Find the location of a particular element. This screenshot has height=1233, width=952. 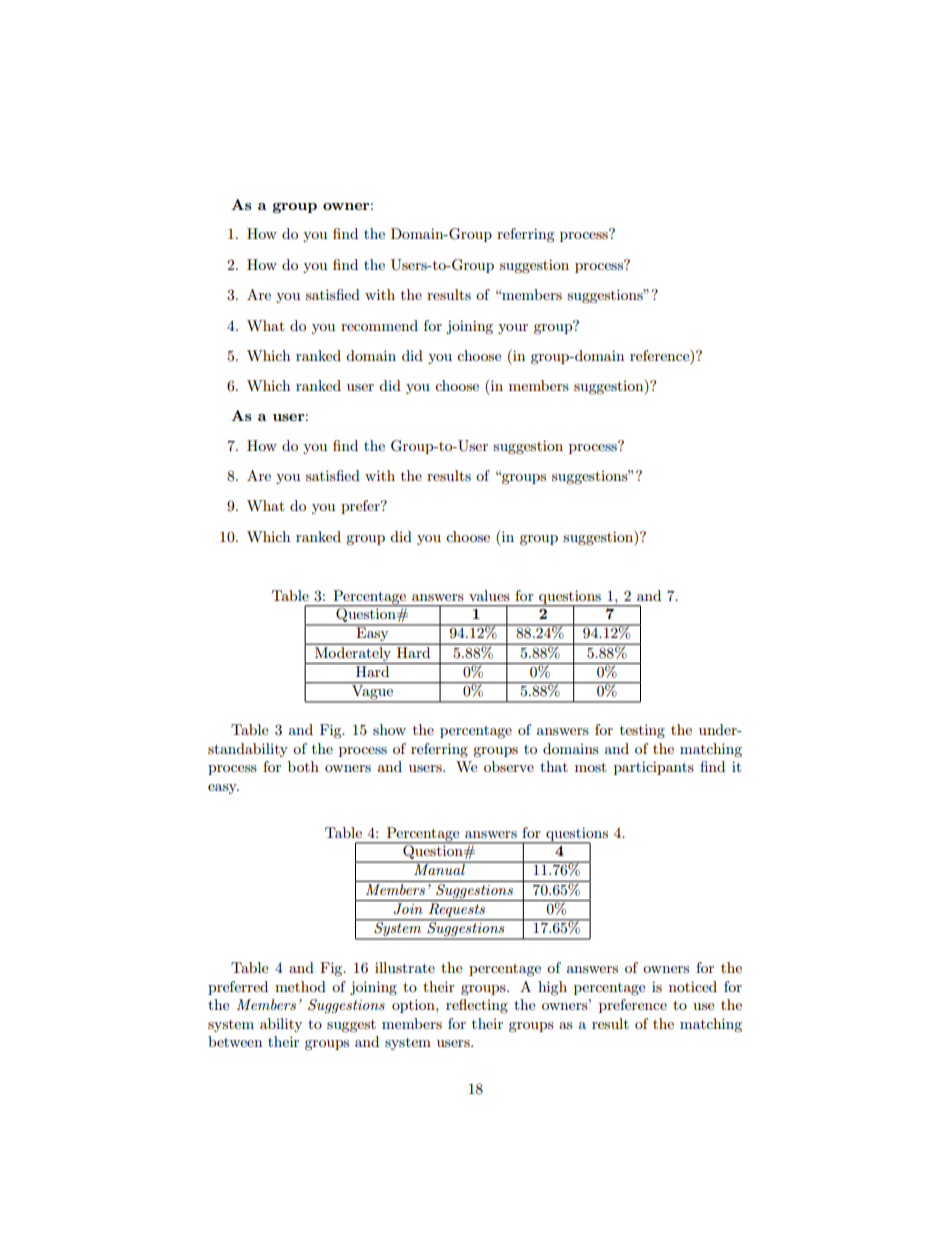

method is located at coordinates (300, 986).
